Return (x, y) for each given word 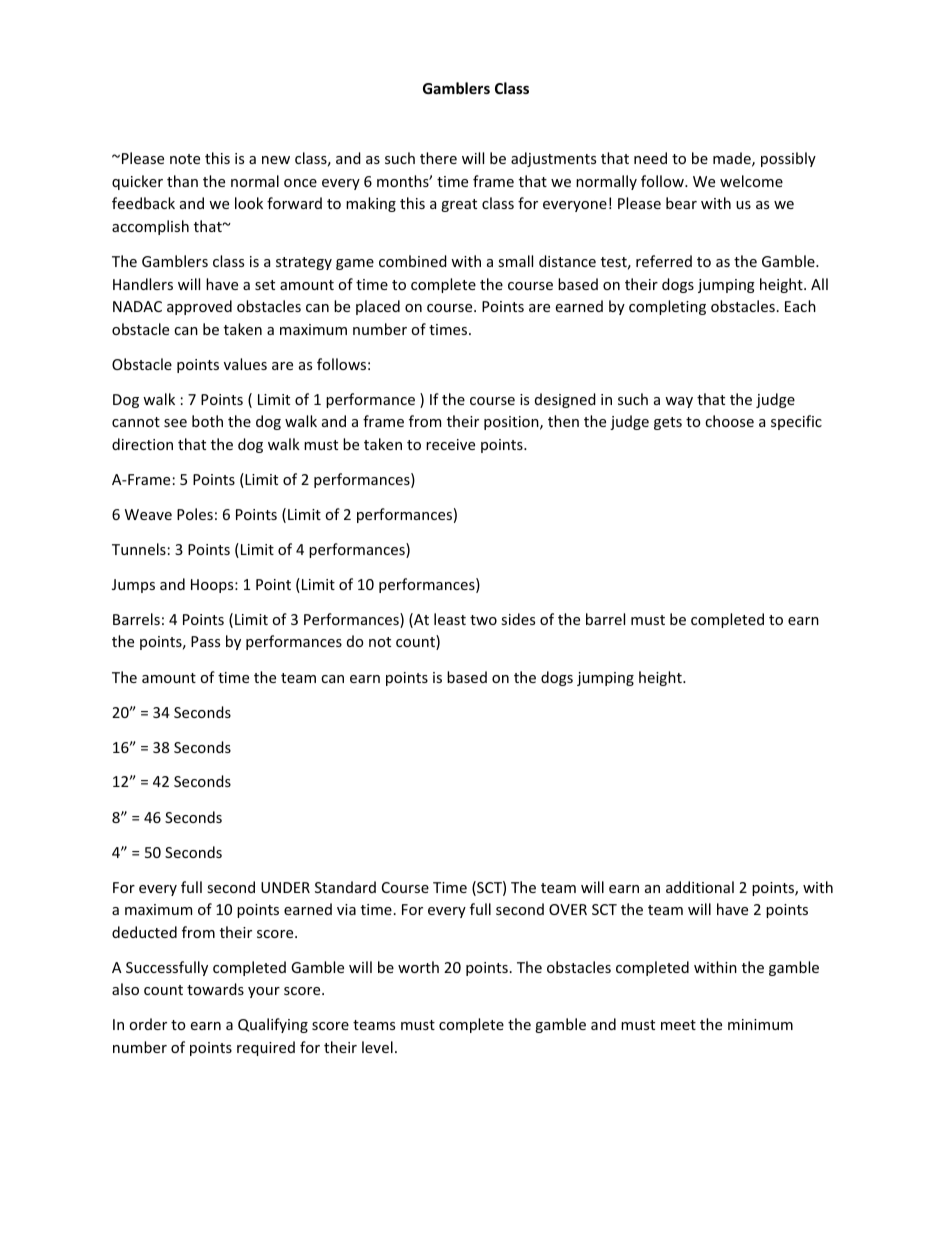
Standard (345, 887)
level (377, 1047)
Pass (205, 641)
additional (700, 887)
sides (518, 619)
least (450, 619)
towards (215, 989)
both (207, 421)
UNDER (285, 887)
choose (729, 421)
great (459, 205)
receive (450, 444)
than (182, 181)
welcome (751, 181)
